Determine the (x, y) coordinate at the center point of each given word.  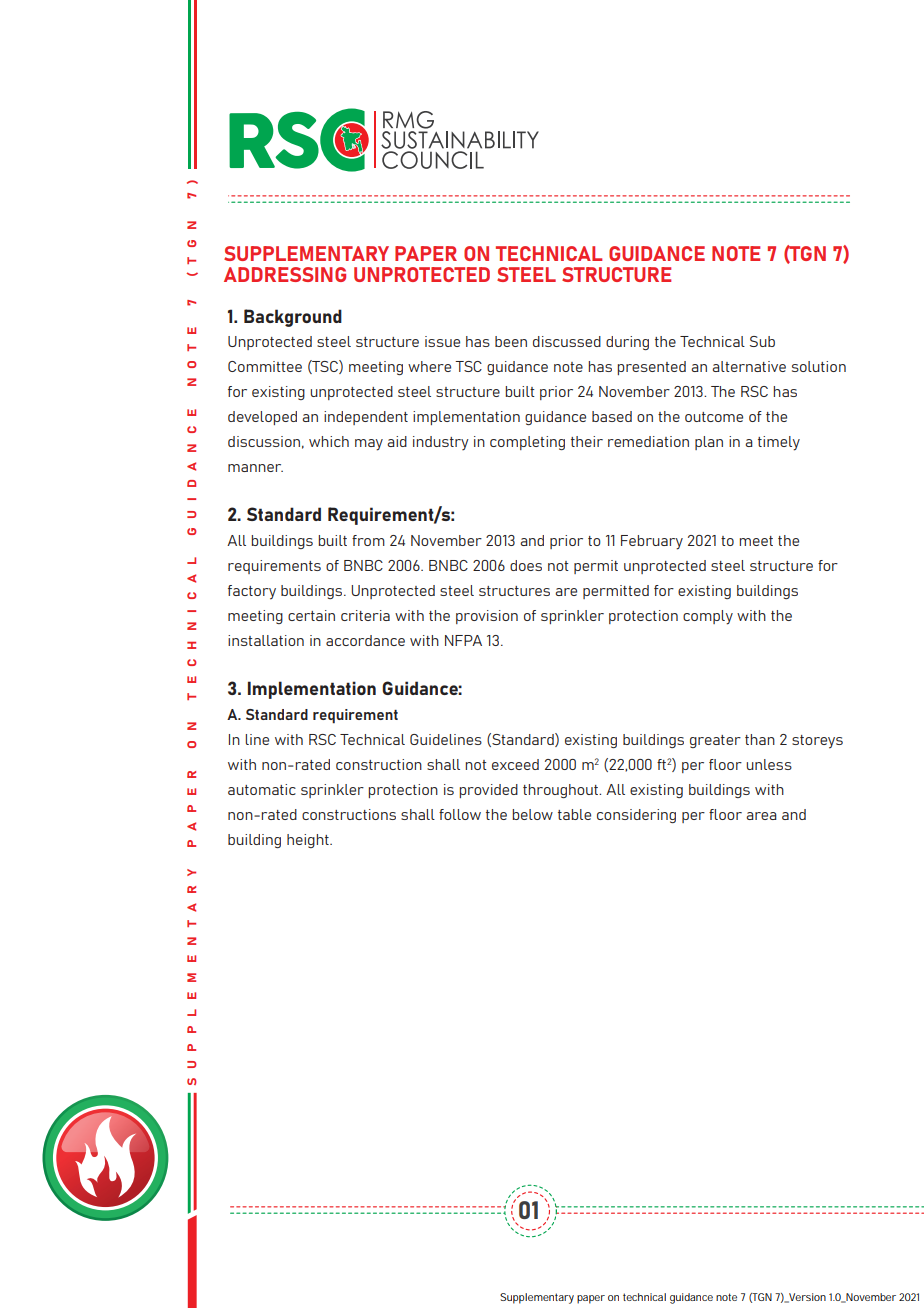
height (309, 841)
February (652, 542)
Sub (762, 341)
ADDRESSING (285, 274)
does (526, 565)
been (511, 341)
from (368, 540)
